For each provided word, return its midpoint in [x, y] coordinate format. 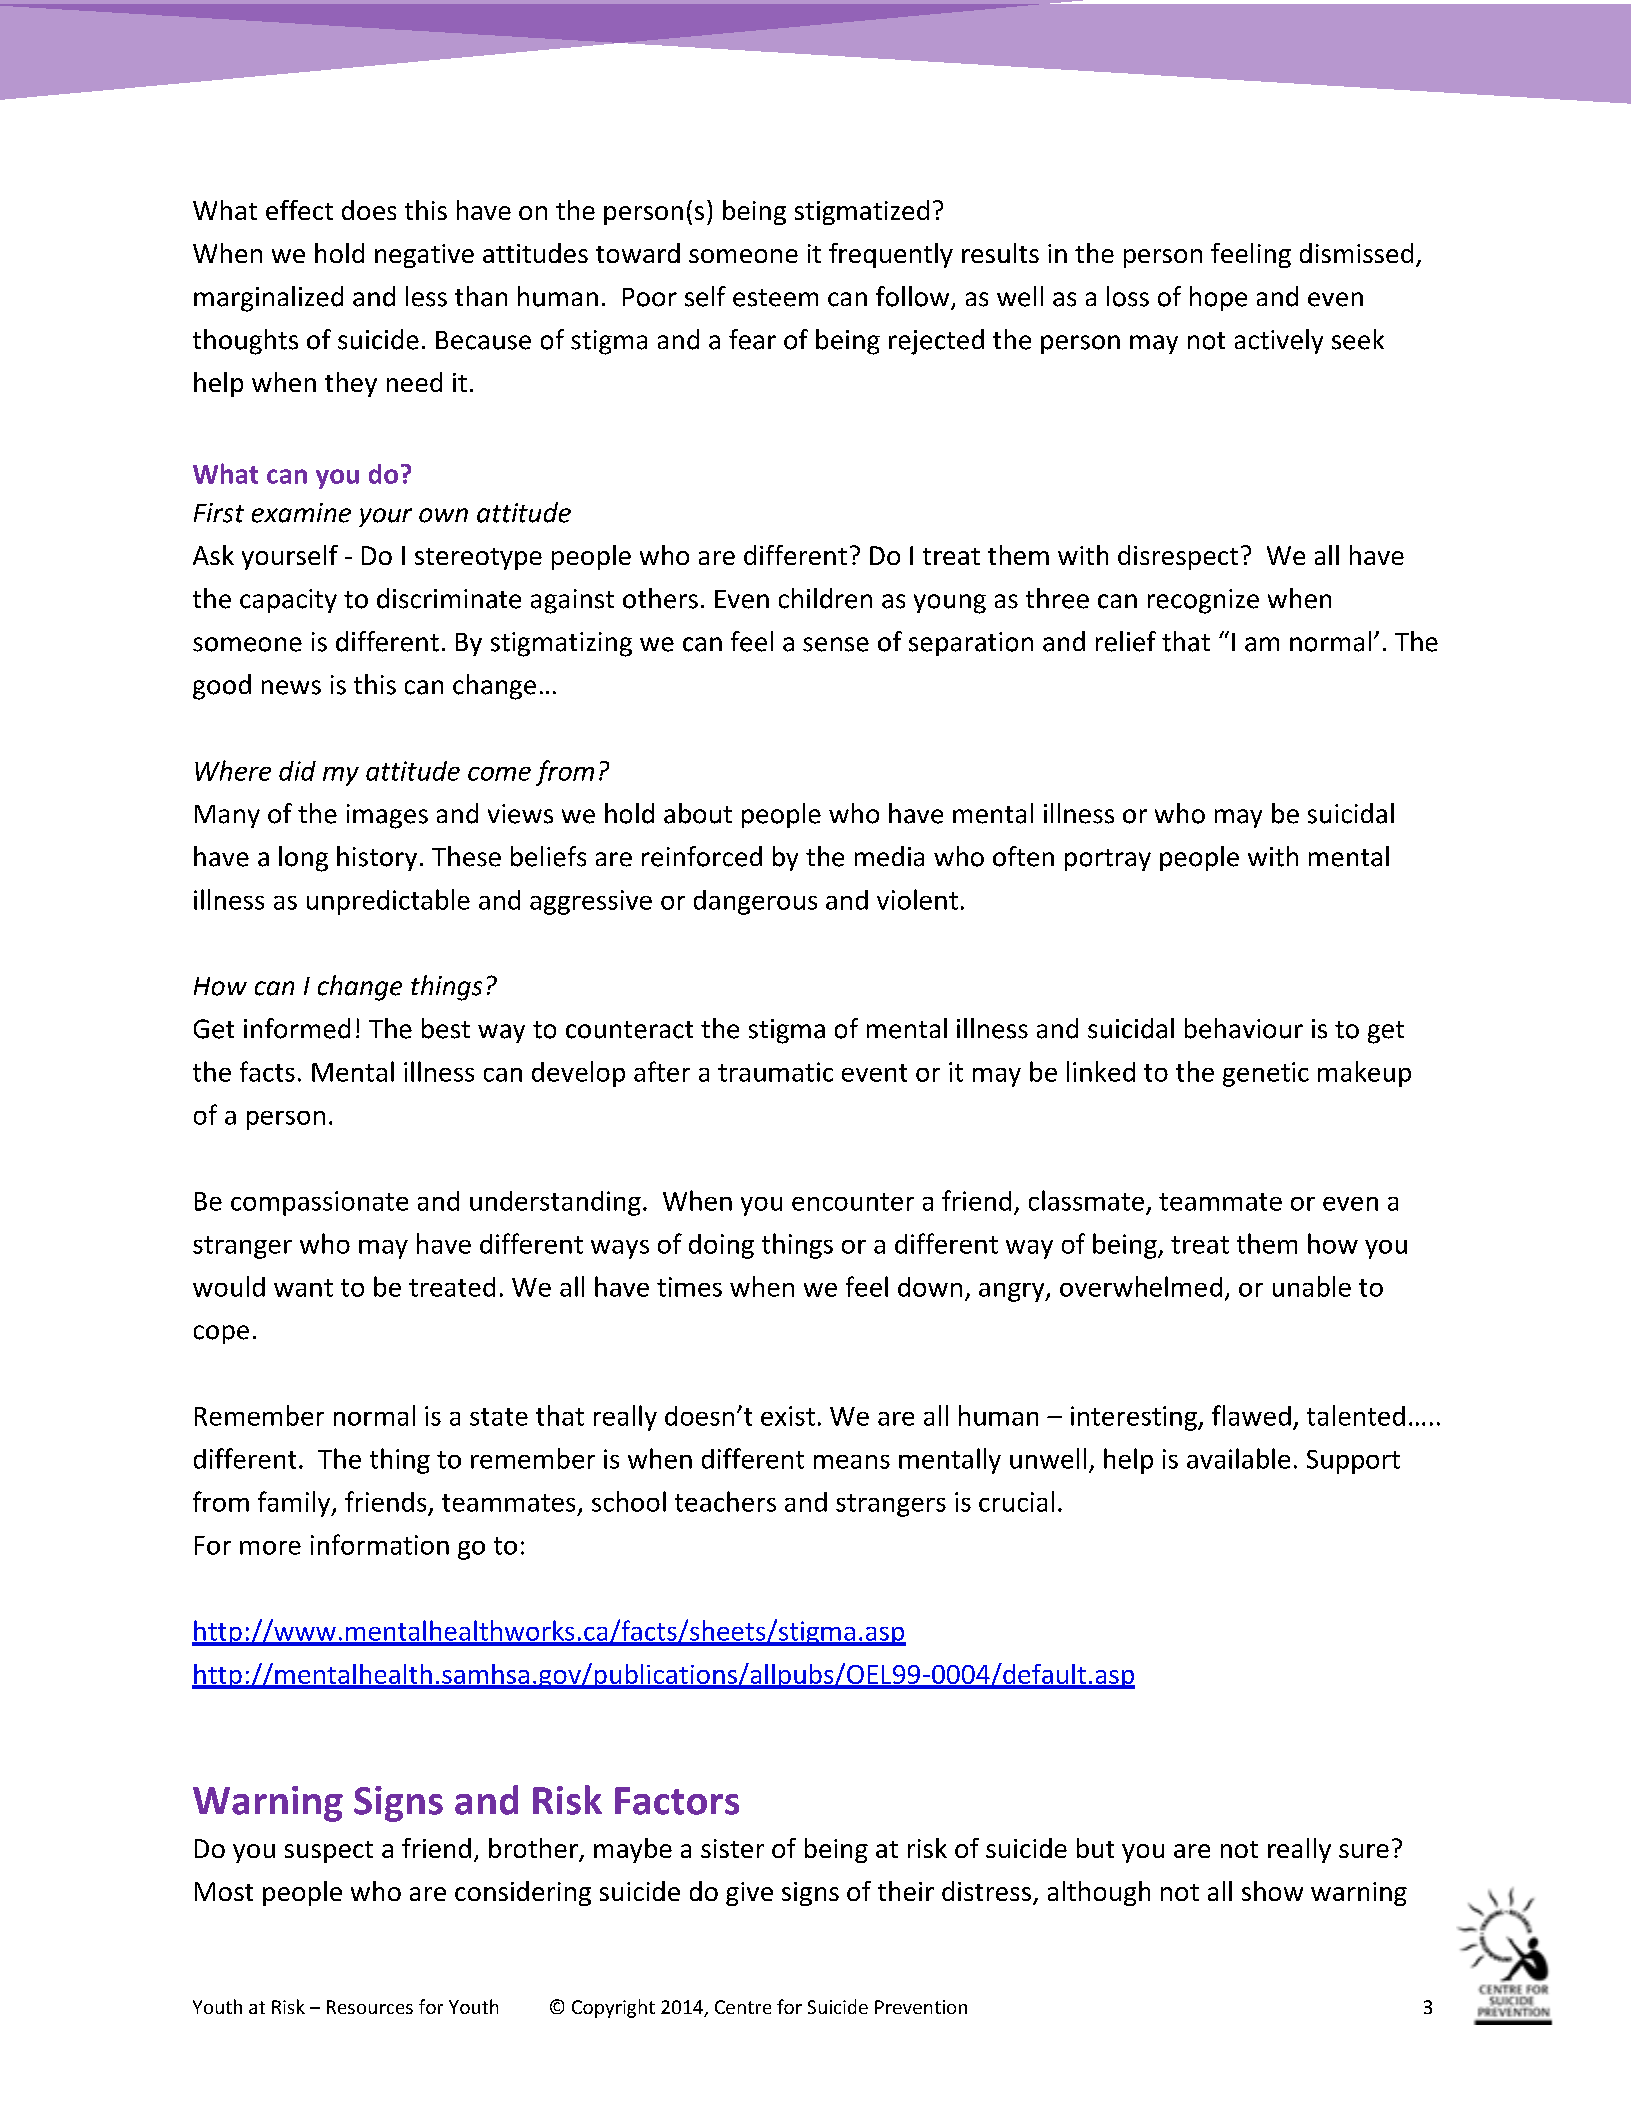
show [1272, 1891]
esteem [775, 298]
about [698, 813]
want [303, 1288]
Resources [370, 2007]
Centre [743, 2007]
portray [1108, 860]
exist [788, 1416]
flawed [1251, 1415]
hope [1218, 298]
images [387, 816]
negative [424, 256]
